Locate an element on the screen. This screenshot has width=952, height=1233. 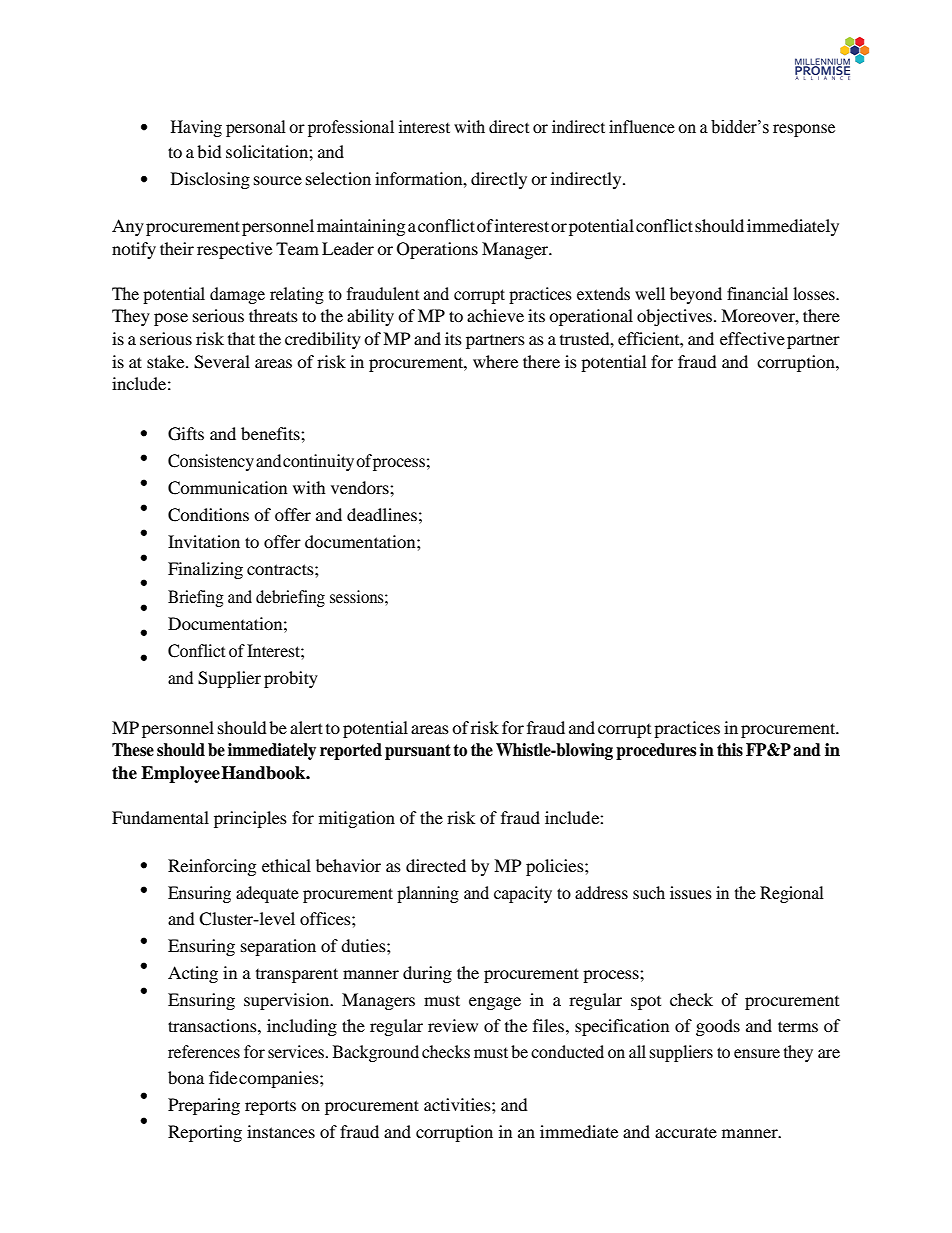
professional is located at coordinates (351, 128).
